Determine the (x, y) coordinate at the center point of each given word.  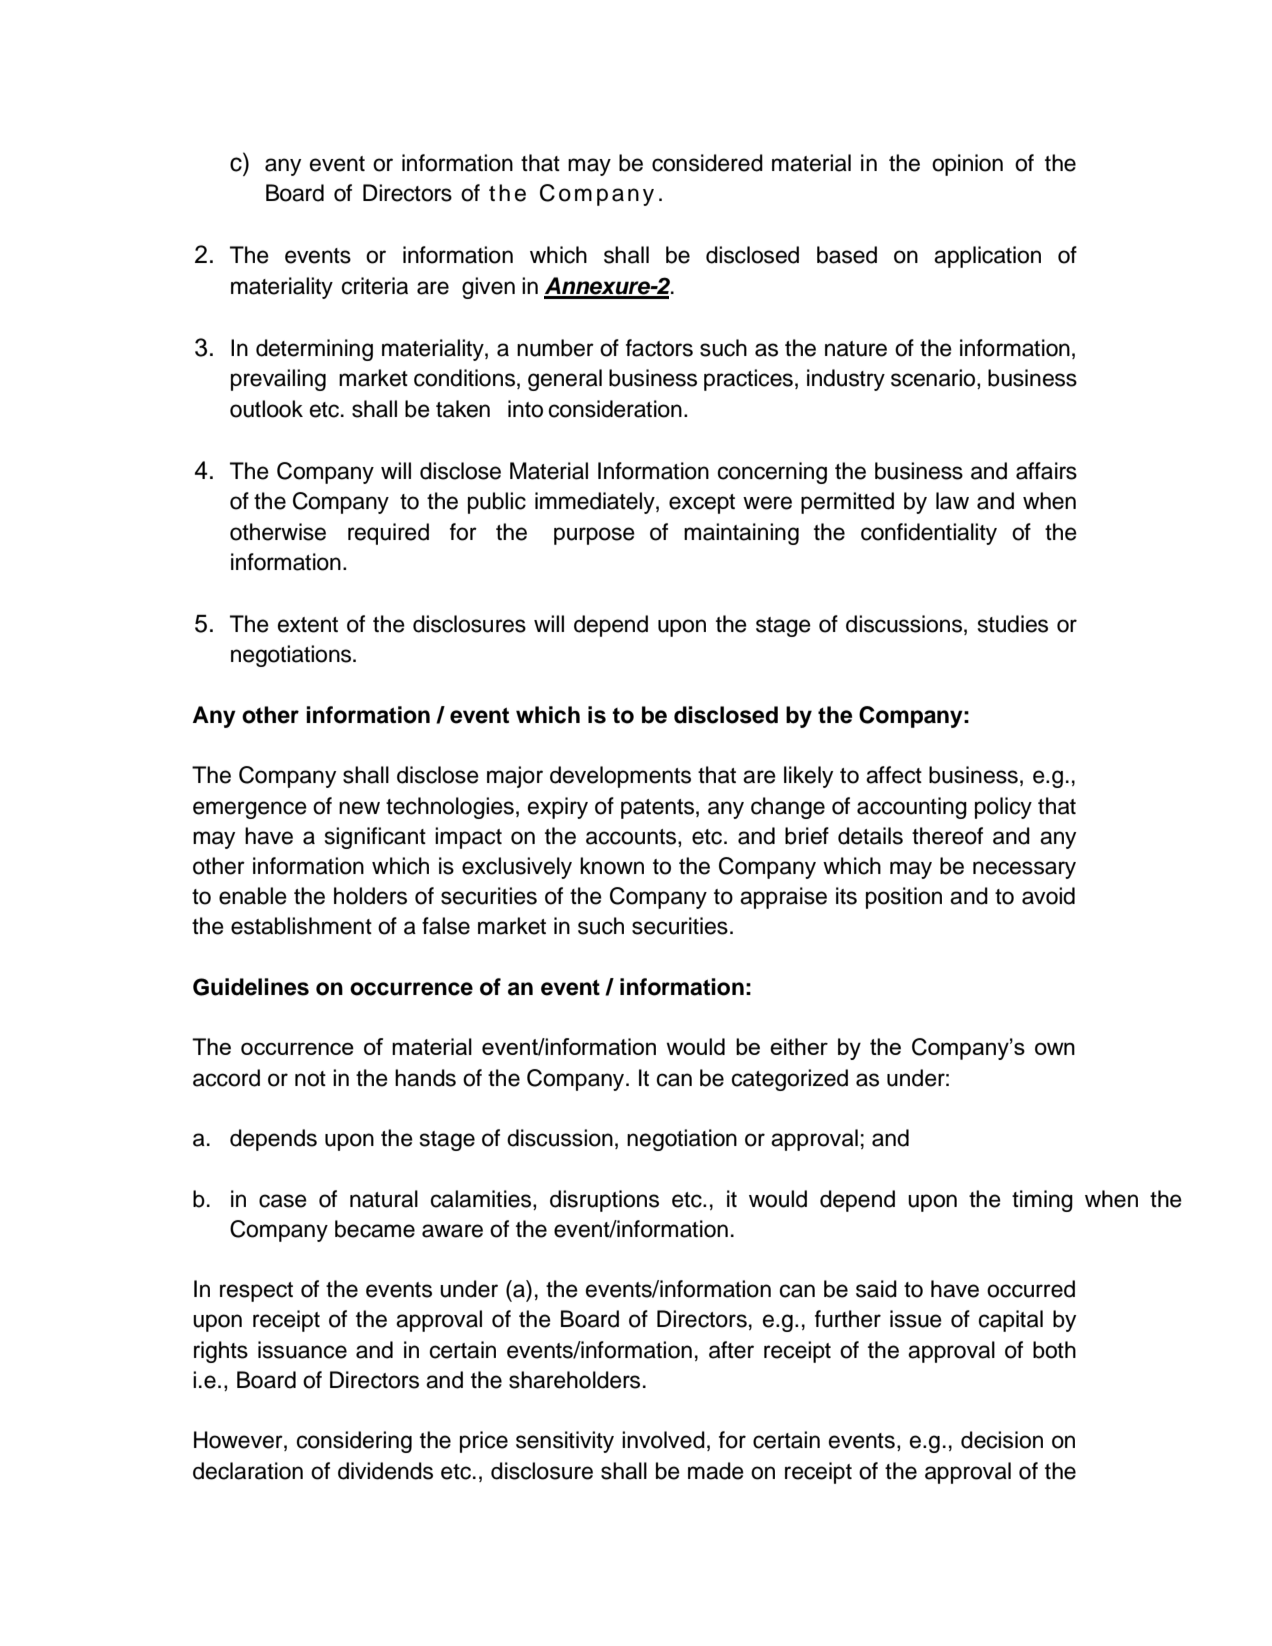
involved (663, 1440)
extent (308, 625)
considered (707, 163)
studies (1013, 624)
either (799, 1046)
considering (354, 1442)
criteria (375, 286)
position (904, 898)
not (310, 1079)
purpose (594, 536)
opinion (967, 165)
